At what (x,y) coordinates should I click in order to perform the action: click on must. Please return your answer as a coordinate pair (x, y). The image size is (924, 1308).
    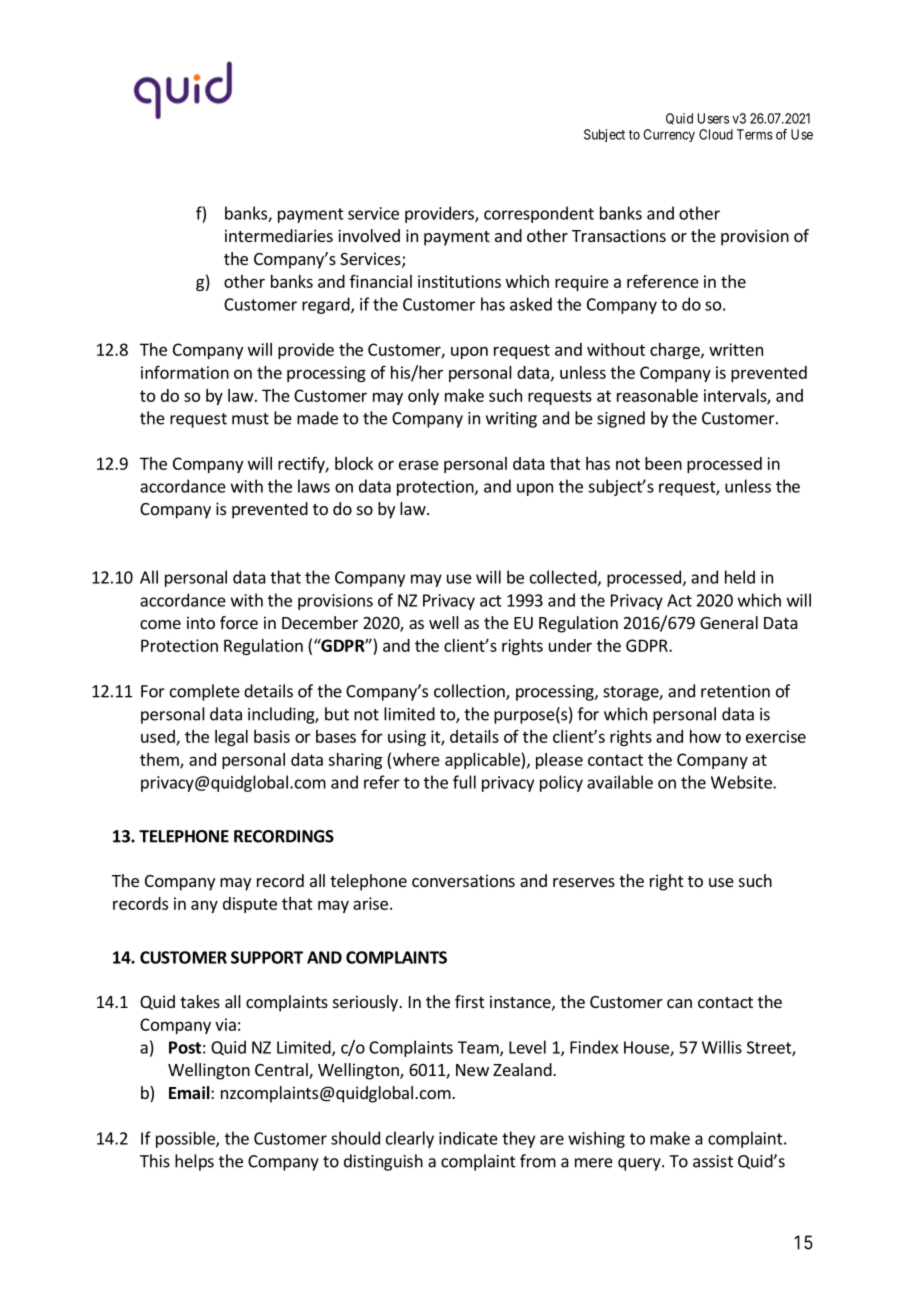
    Looking at the image, I should click on (250, 419).
